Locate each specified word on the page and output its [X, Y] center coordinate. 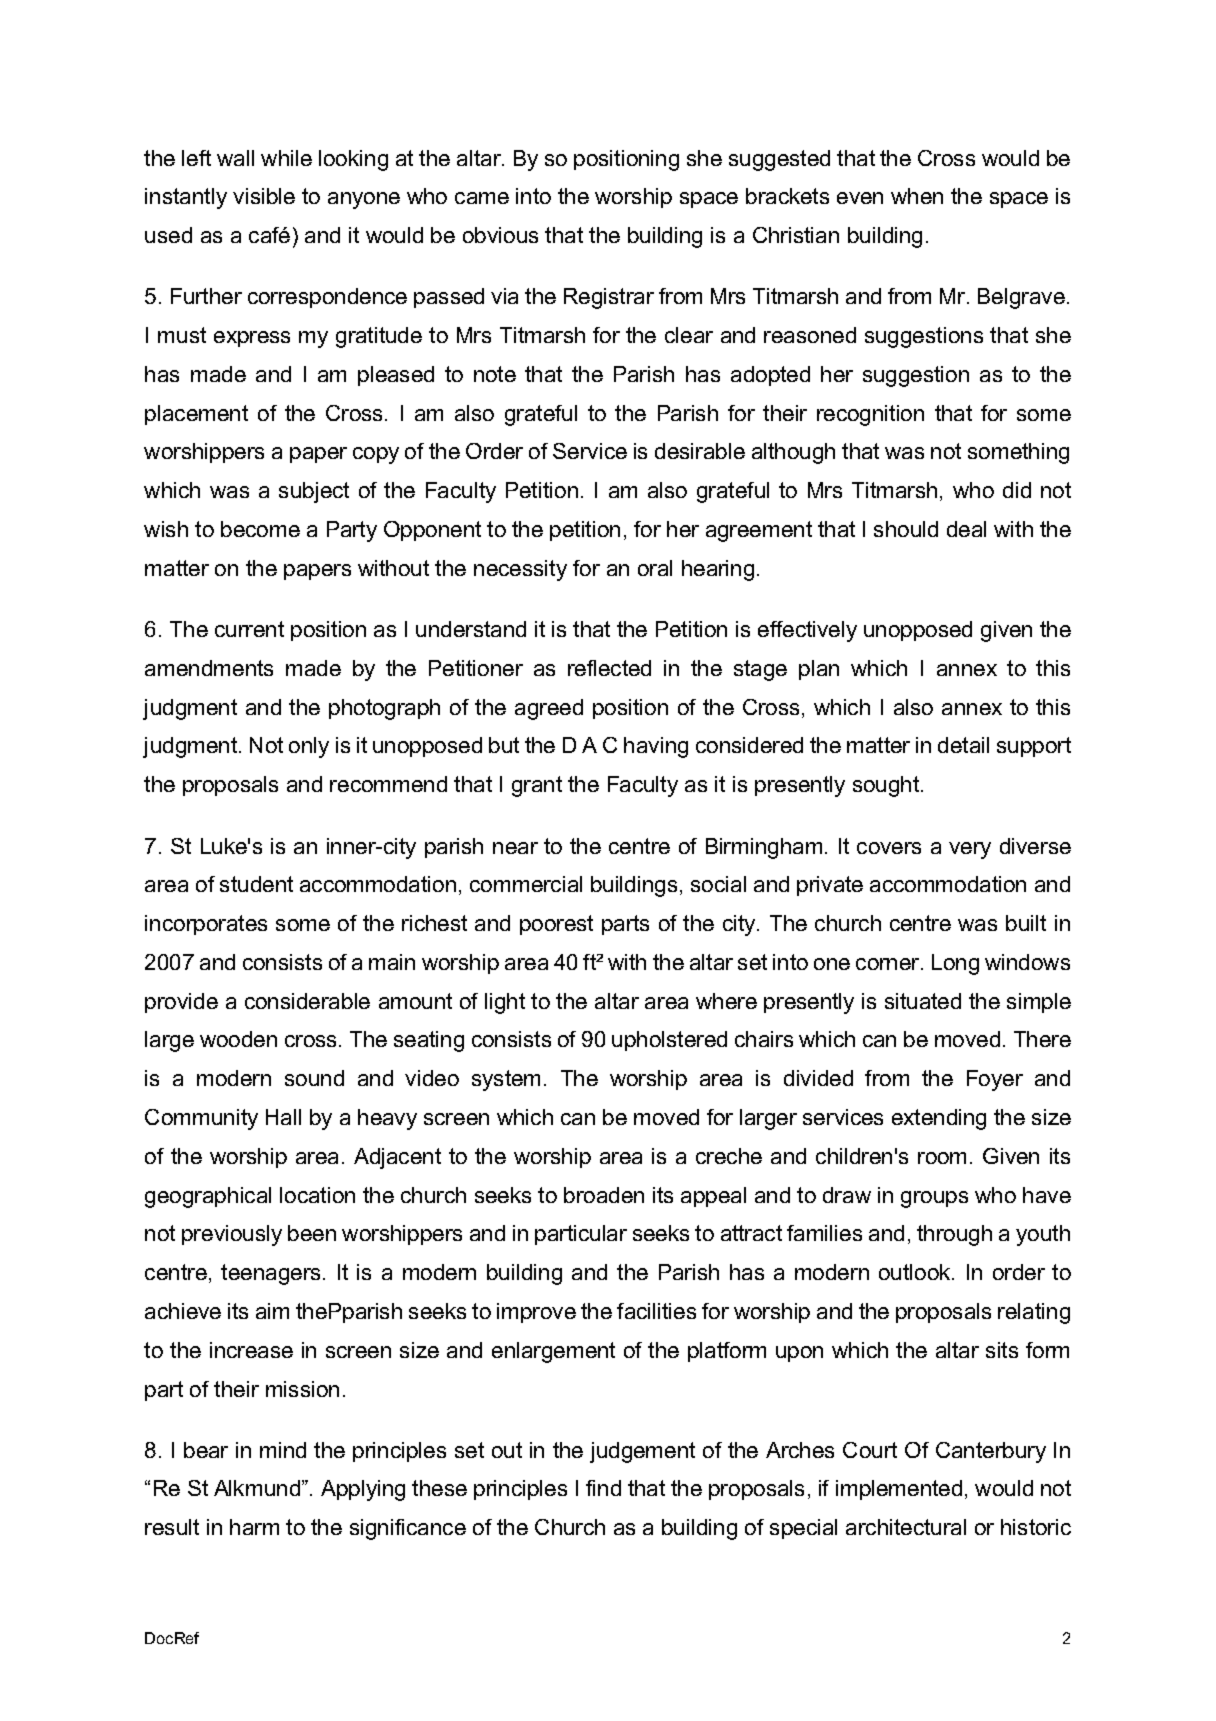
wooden [238, 1039]
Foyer [995, 1080]
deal [966, 529]
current [249, 629]
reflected [609, 668]
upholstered [669, 1041]
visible [264, 196]
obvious [500, 235]
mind [283, 1450]
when [917, 196]
